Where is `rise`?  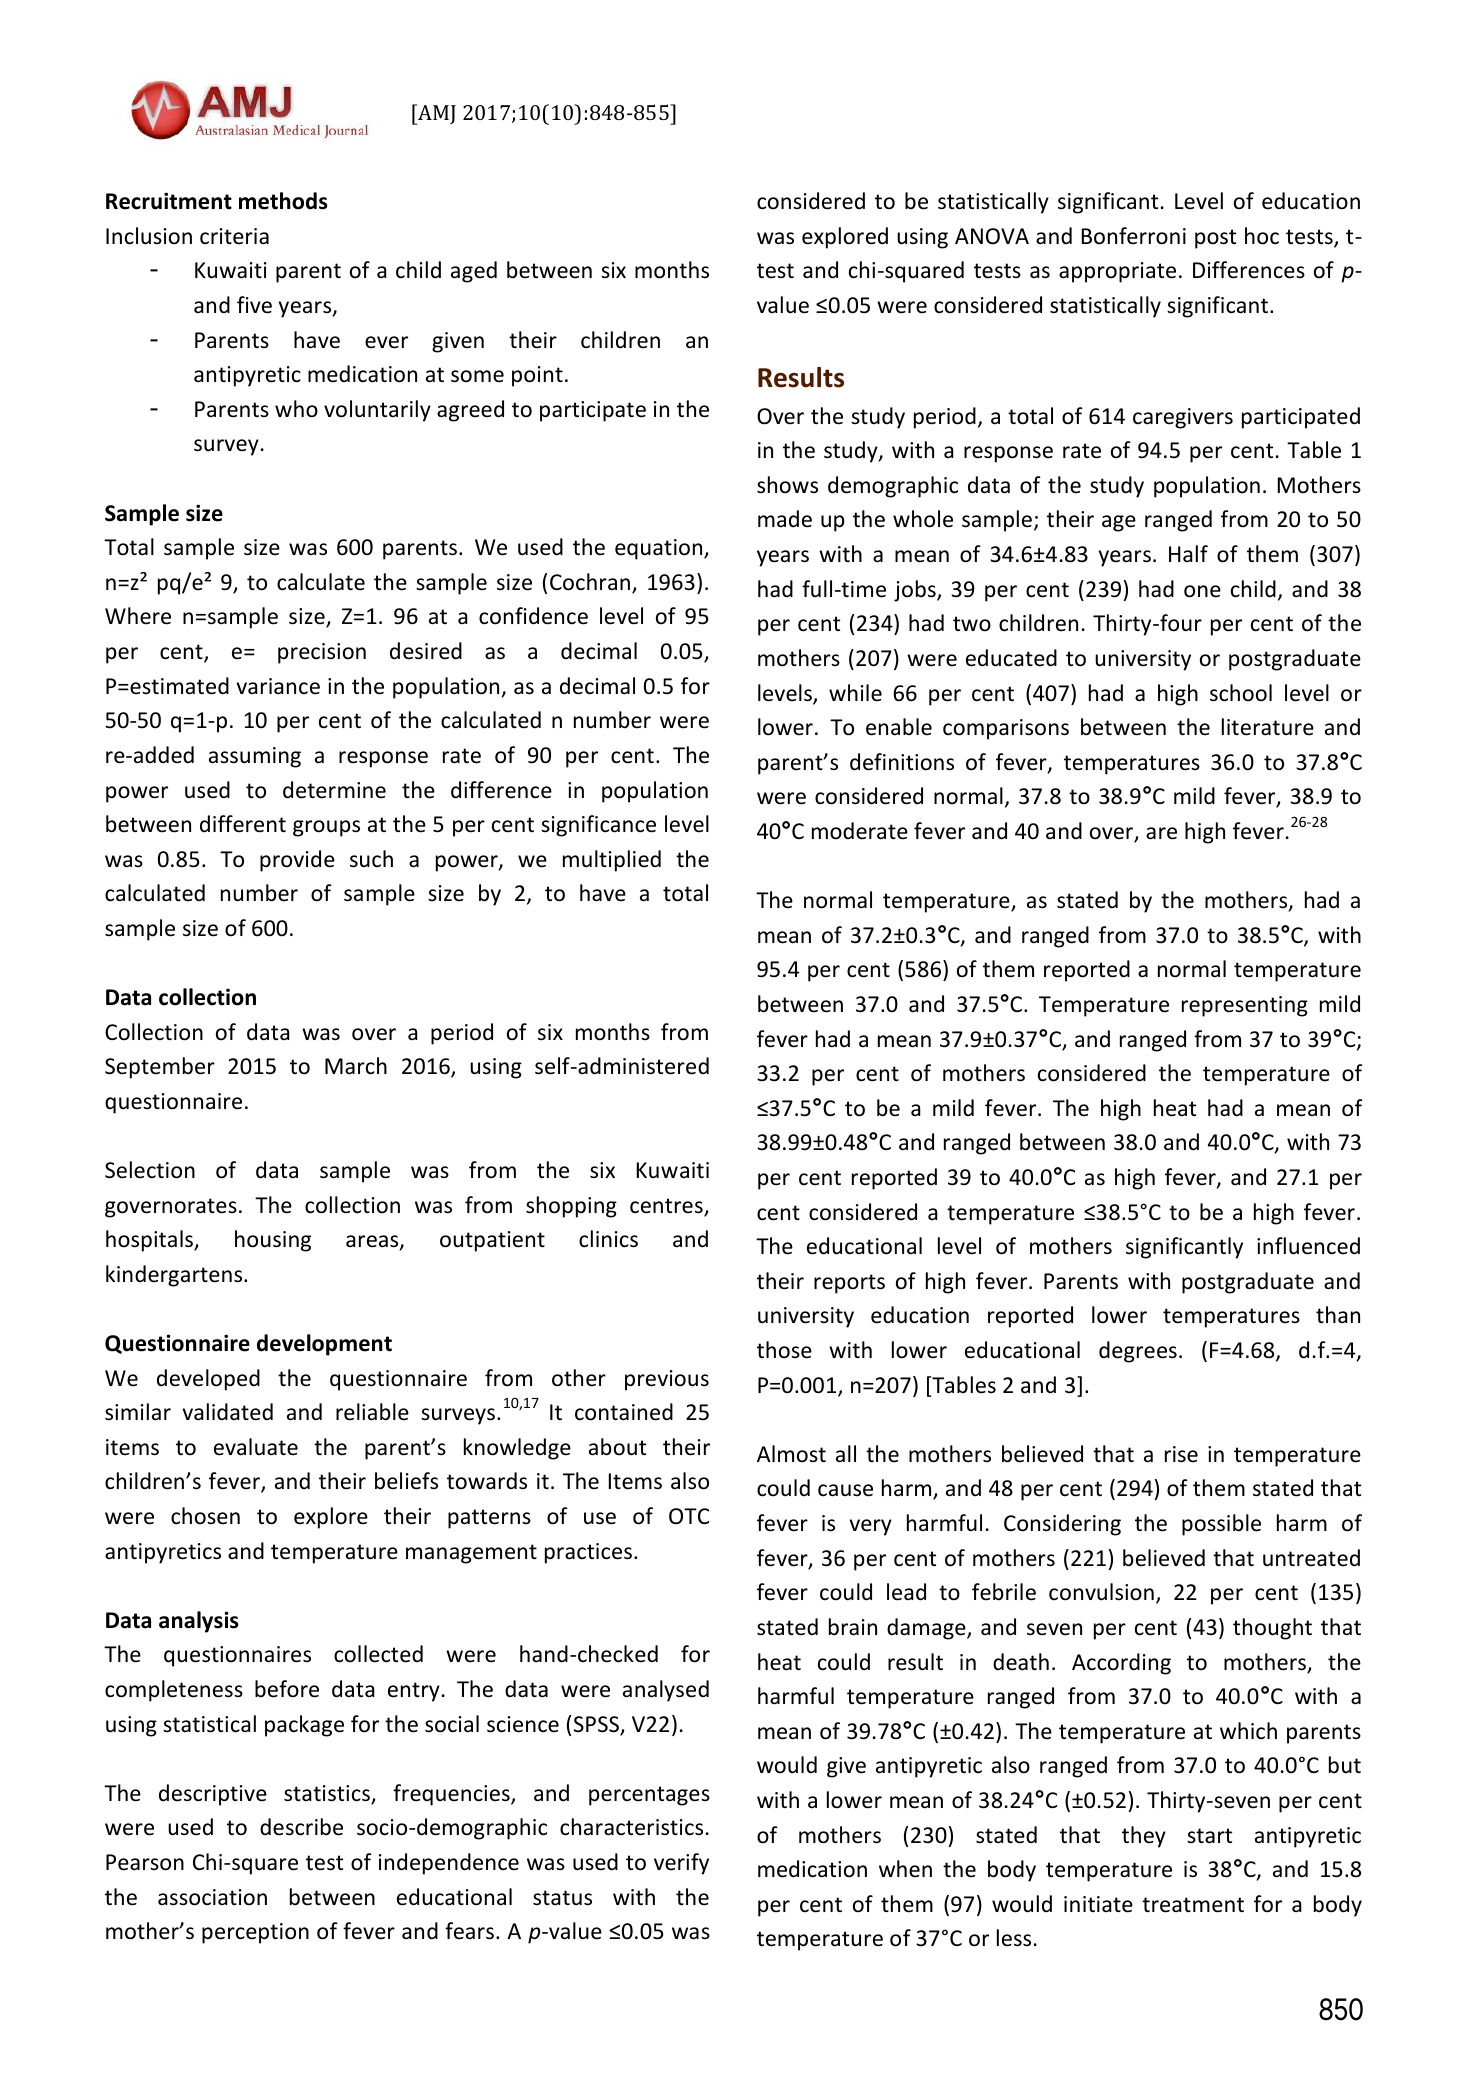
rise is located at coordinates (1181, 1454).
